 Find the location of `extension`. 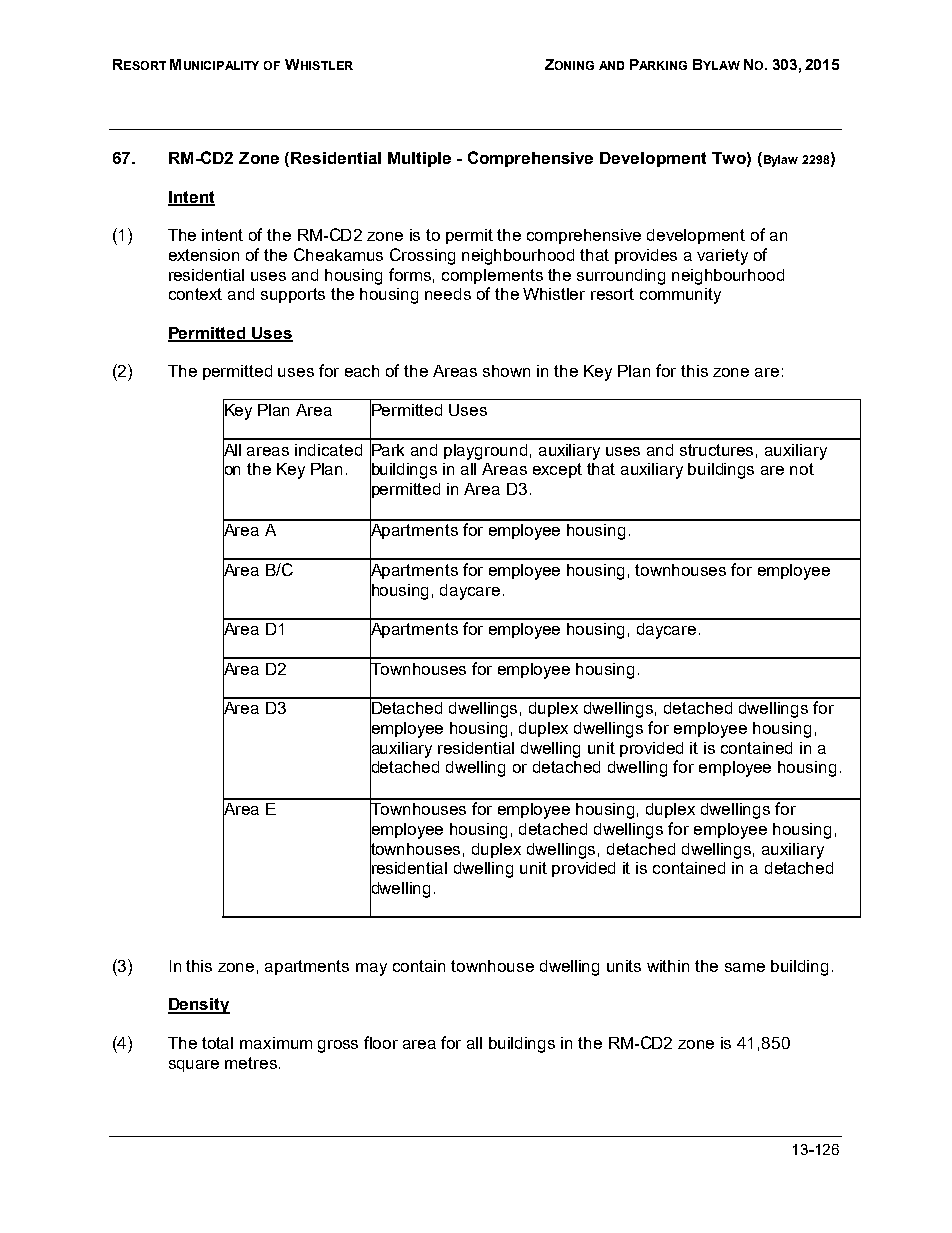

extension is located at coordinates (204, 255).
